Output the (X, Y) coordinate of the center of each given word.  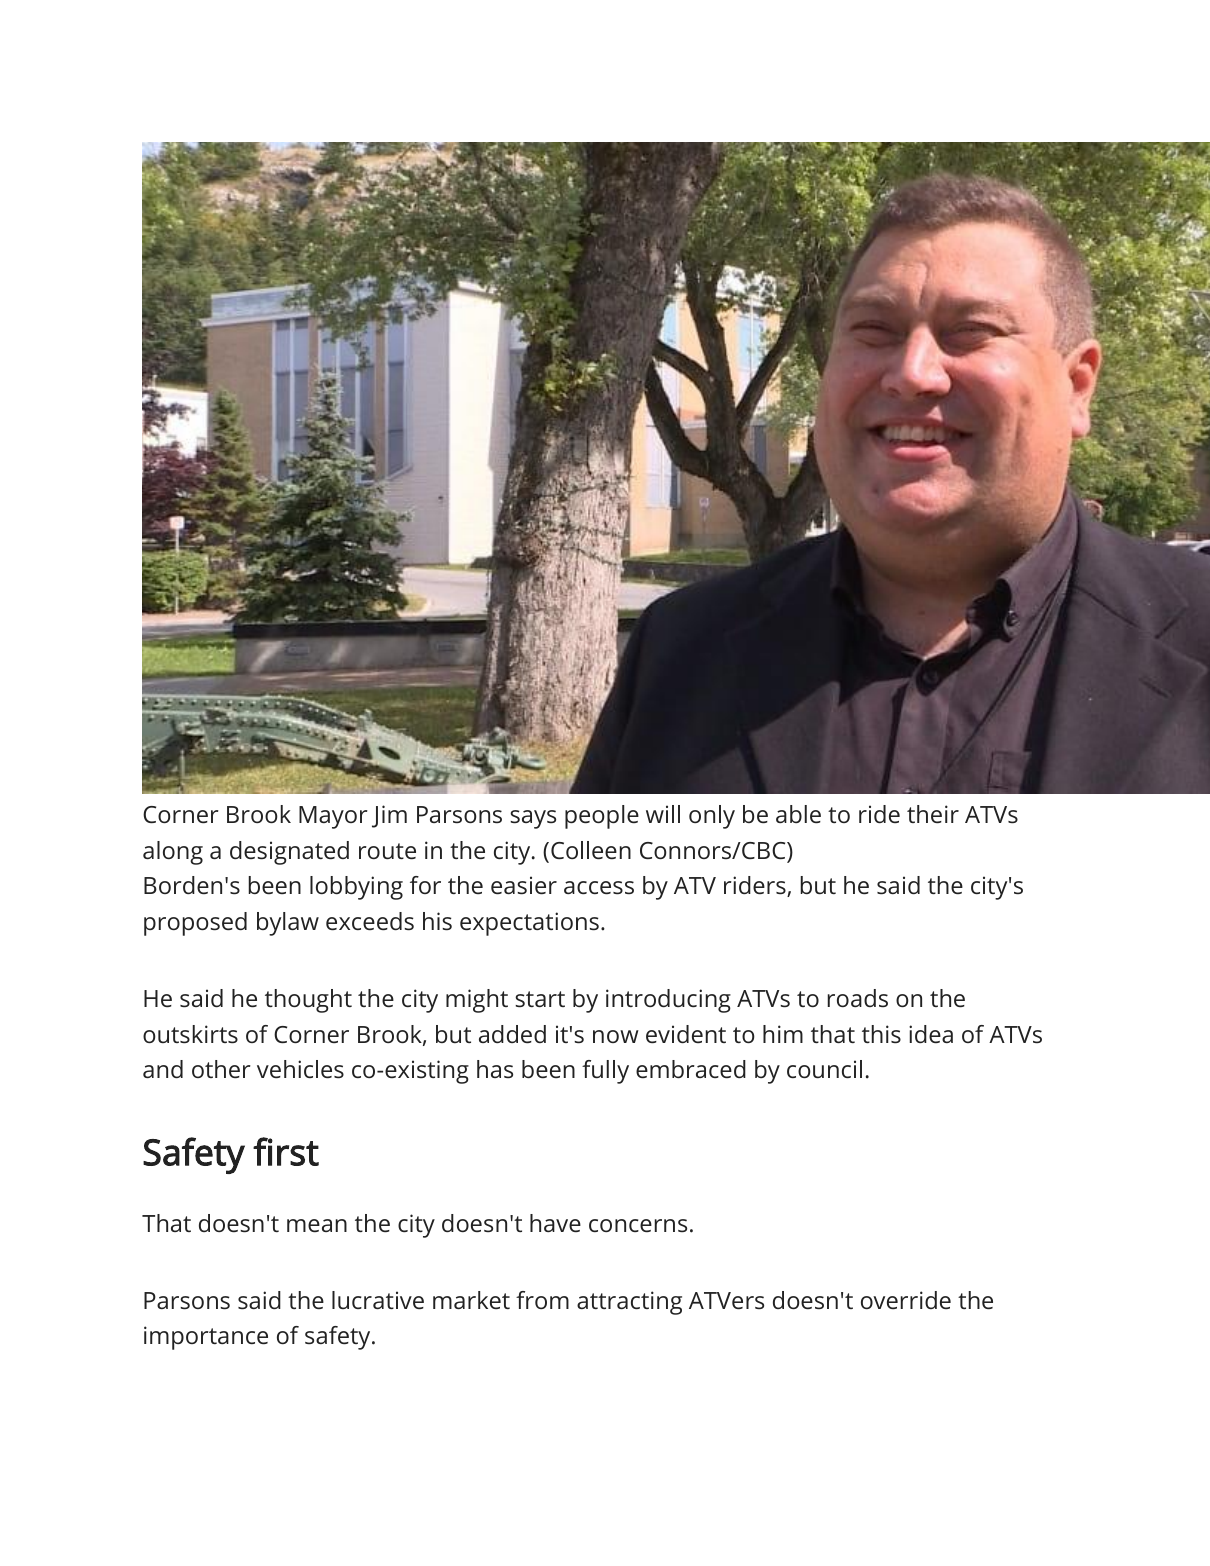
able (798, 814)
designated (289, 853)
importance (206, 1338)
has (495, 1069)
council (824, 1069)
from (542, 1300)
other (221, 1069)
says (533, 819)
